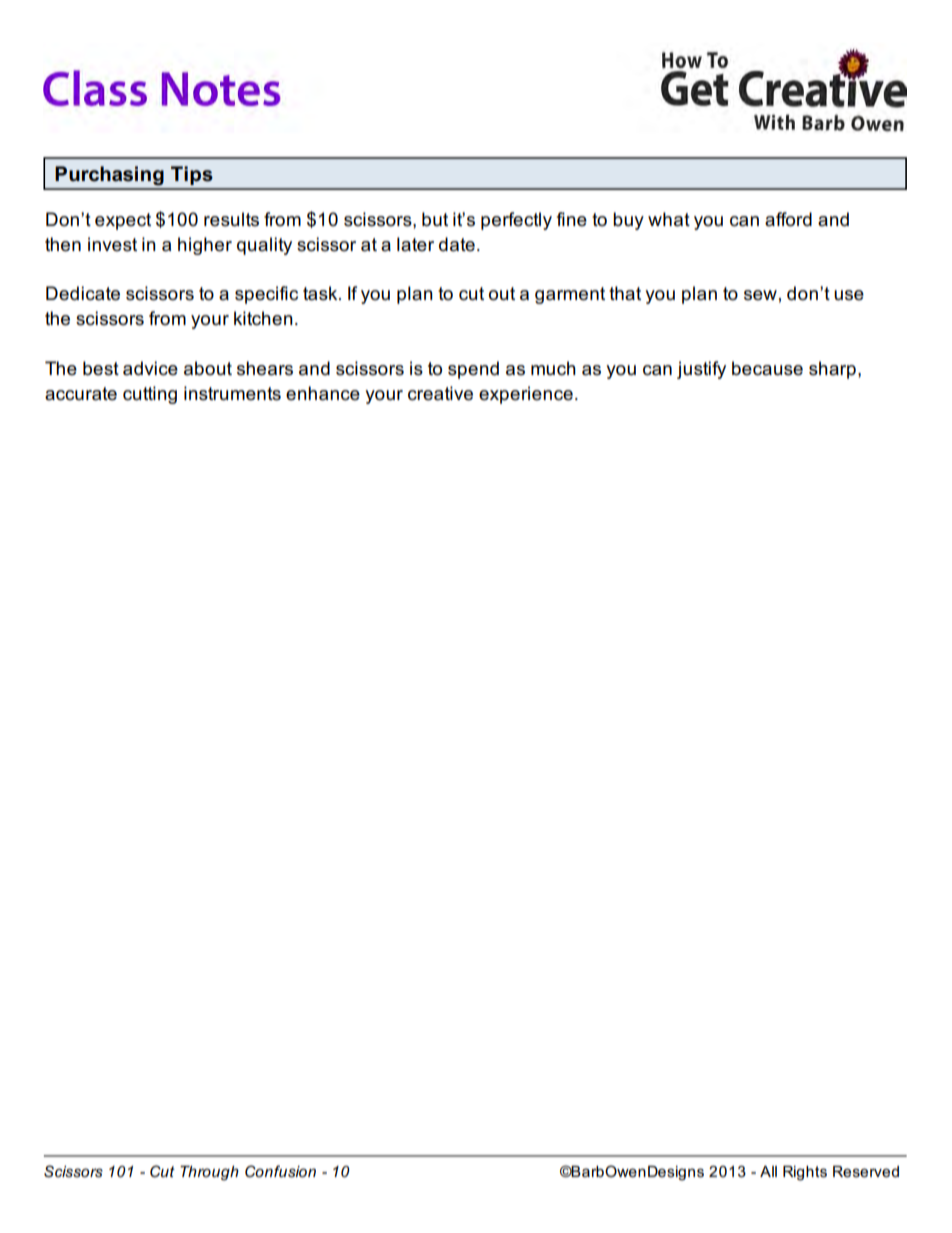  Describe the element at coordinates (435, 219) in the screenshot. I see `but` at that location.
